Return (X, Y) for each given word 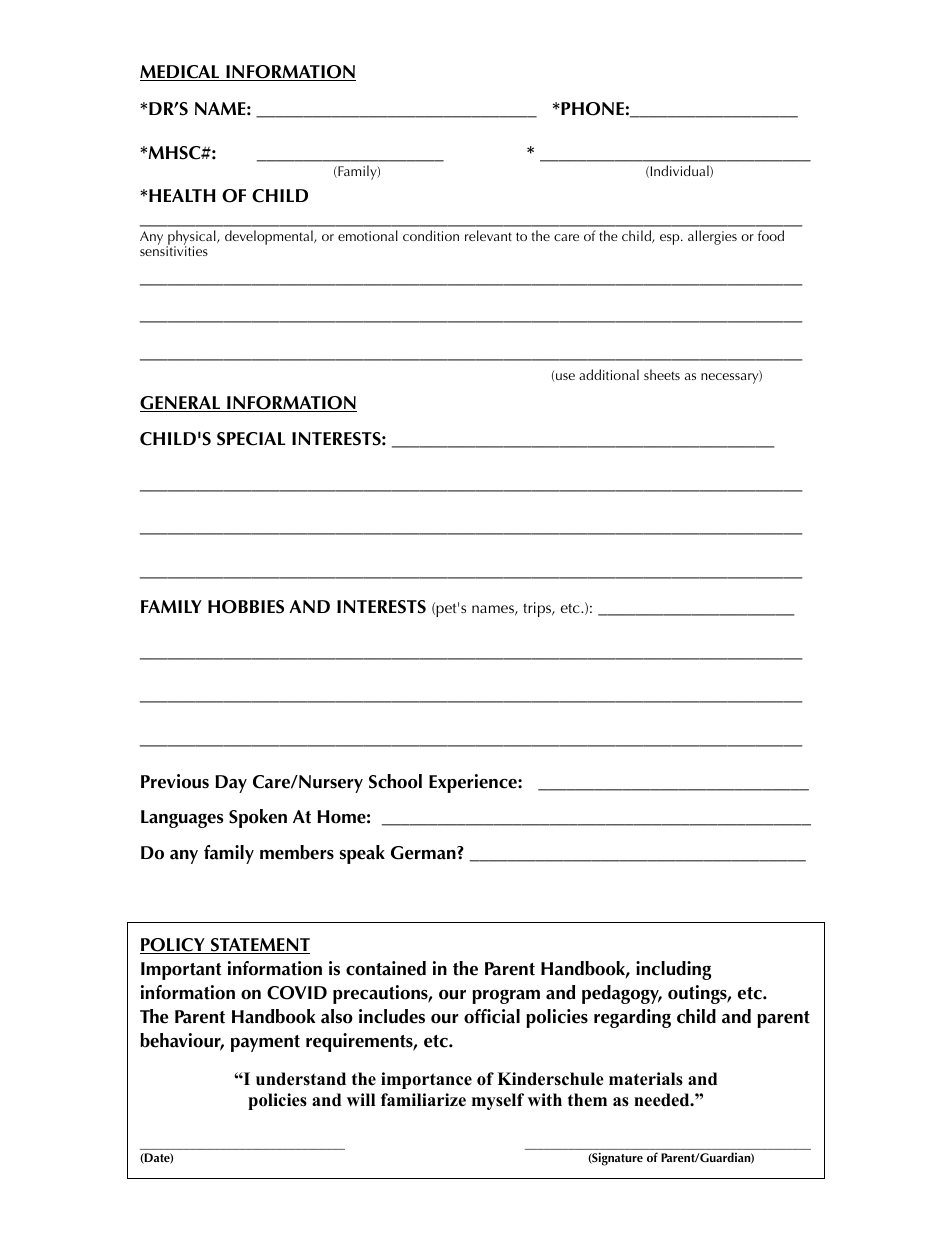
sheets (662, 374)
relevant (488, 235)
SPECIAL (251, 439)
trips (538, 609)
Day (231, 784)
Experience (474, 783)
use (565, 376)
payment (265, 1043)
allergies (712, 237)
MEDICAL (181, 73)
